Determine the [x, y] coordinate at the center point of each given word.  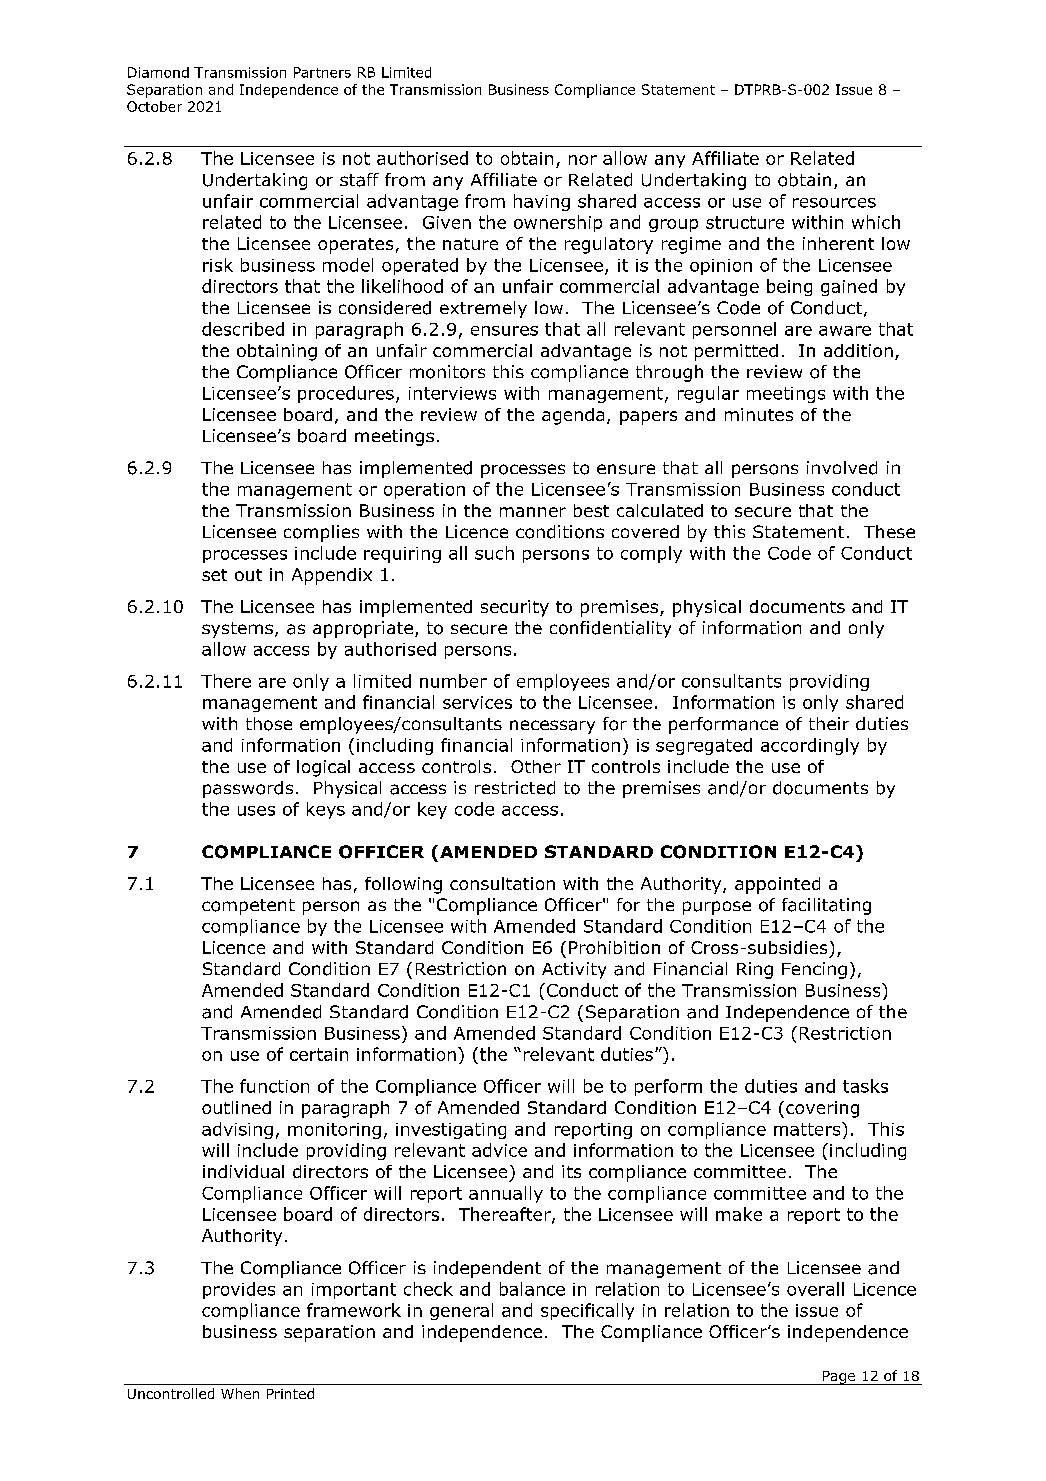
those [269, 724]
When [240, 1393]
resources [834, 203]
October [154, 106]
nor [583, 160]
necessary [552, 727]
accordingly [810, 746]
